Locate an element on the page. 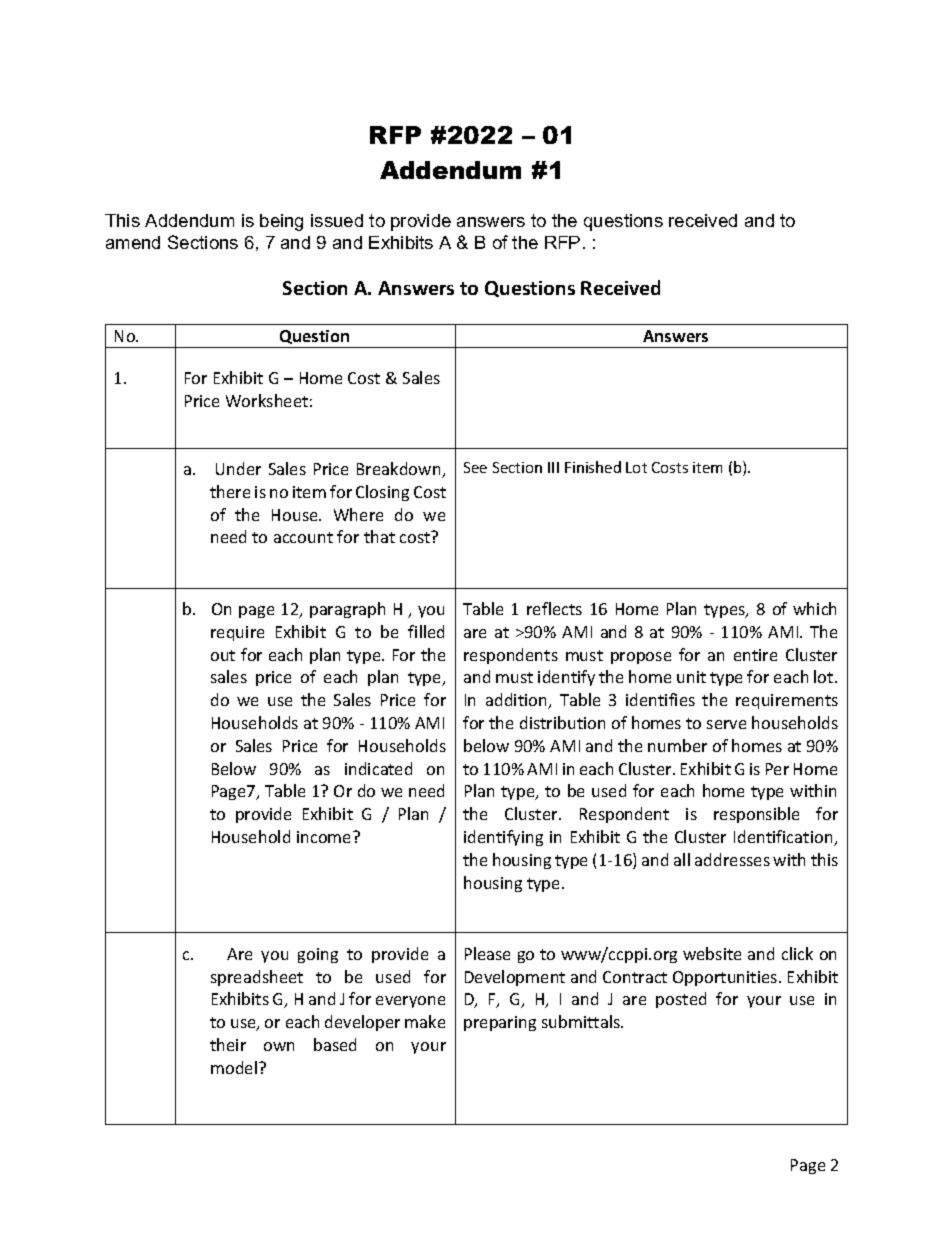 The height and width of the document is (1233, 952). addresses is located at coordinates (732, 859).
